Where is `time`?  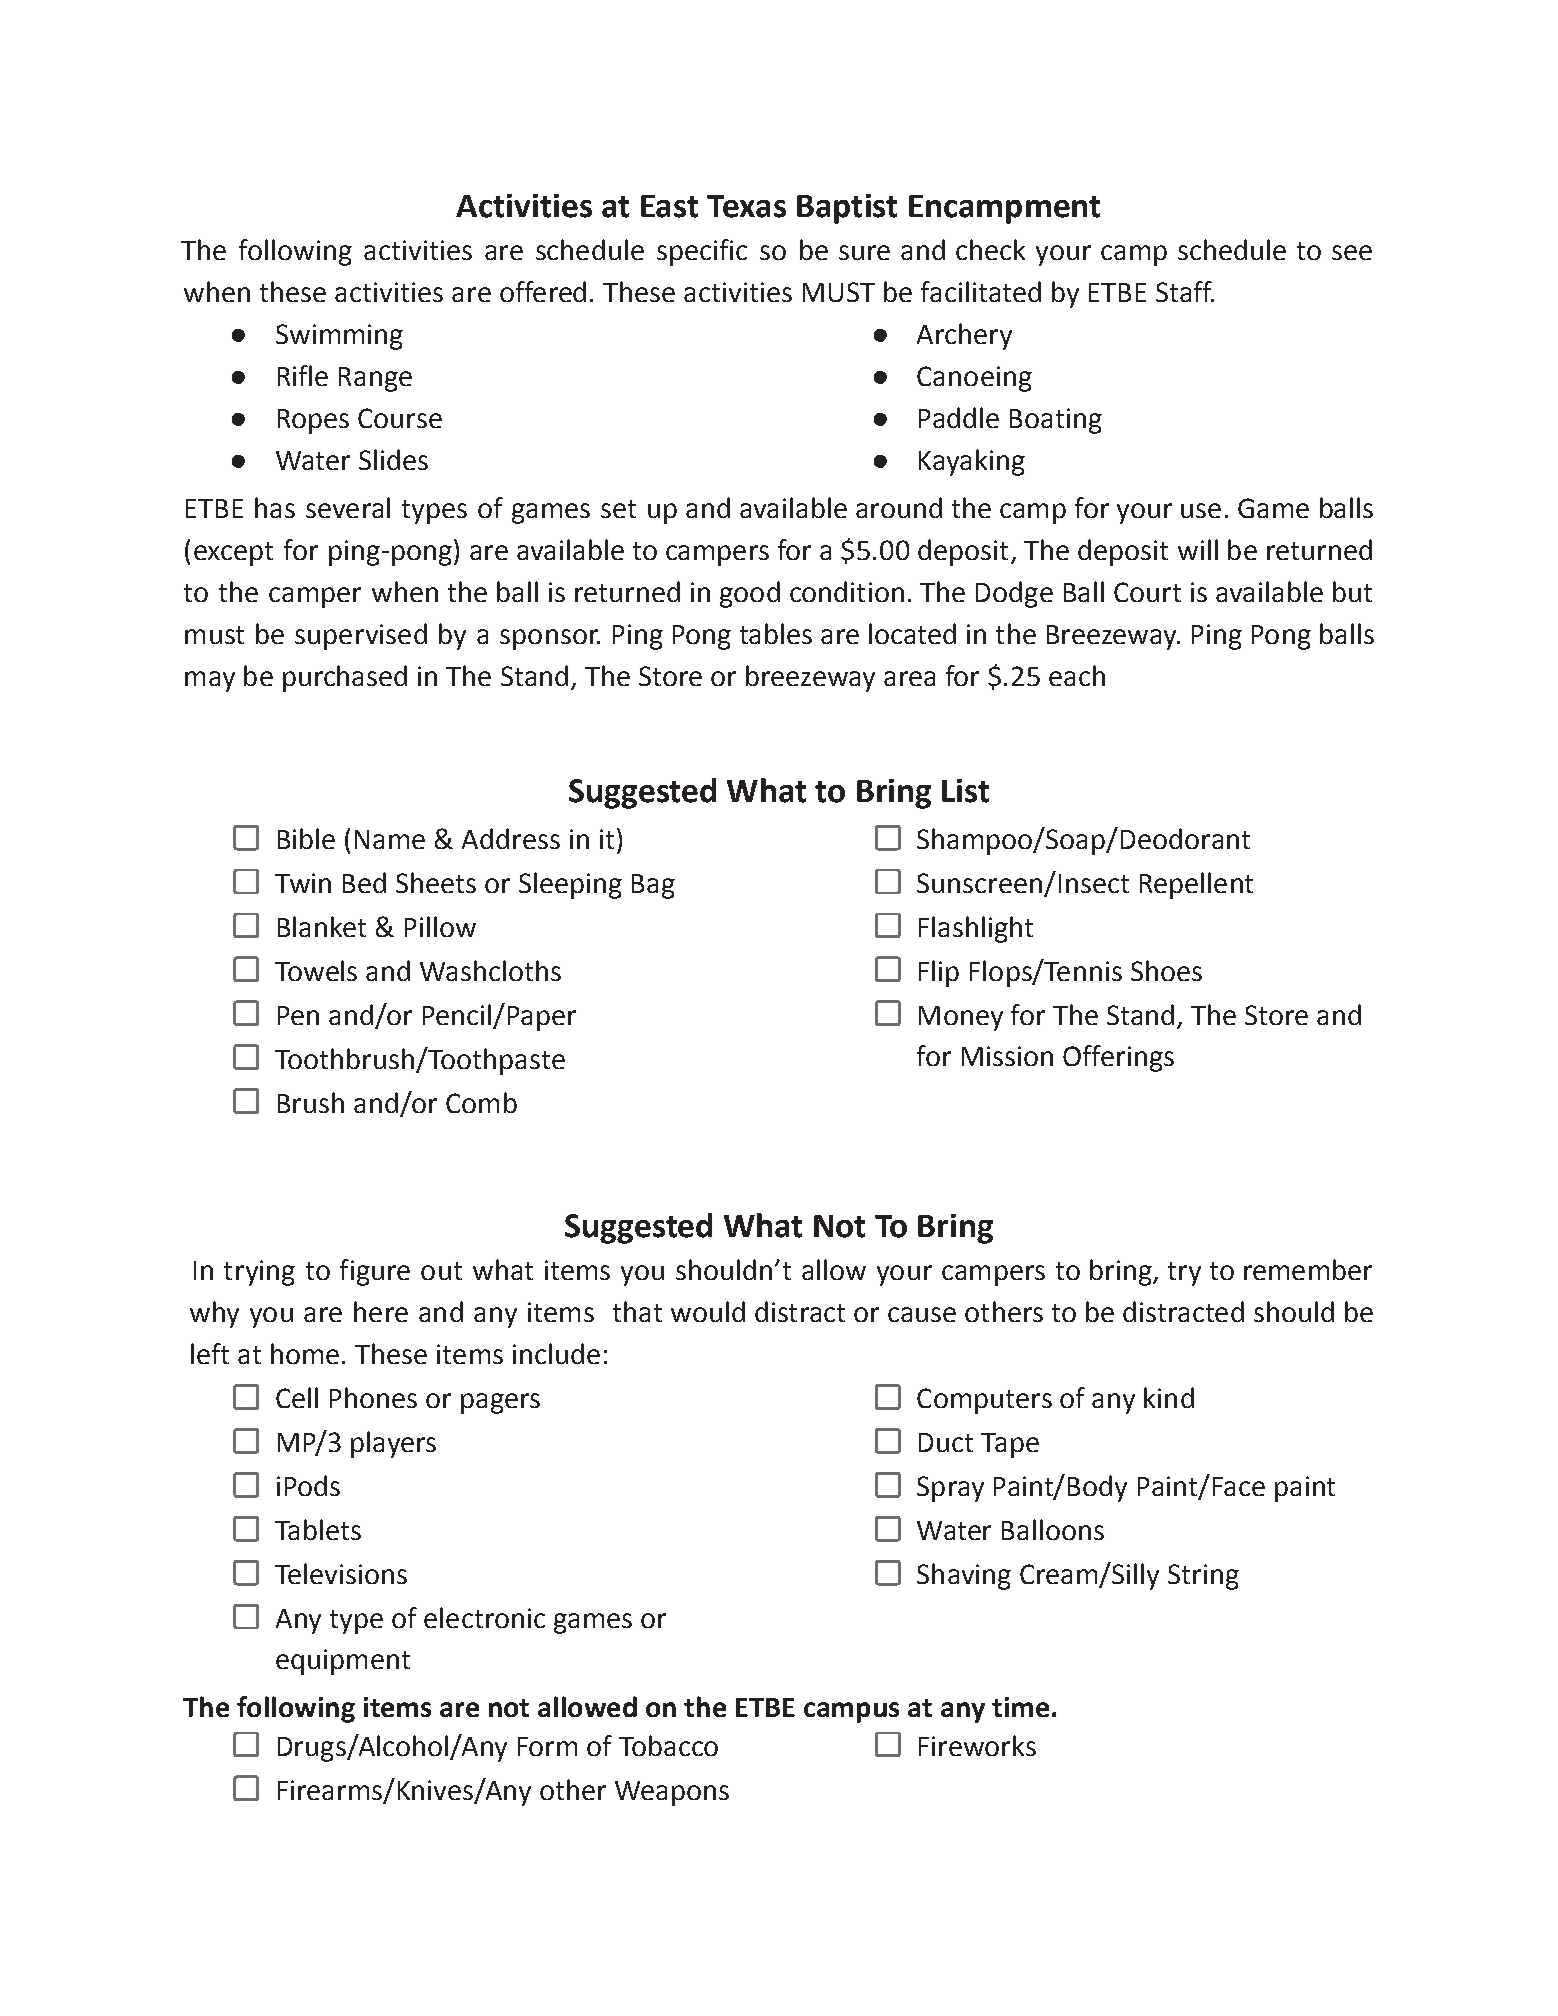
time is located at coordinates (1020, 1707).
